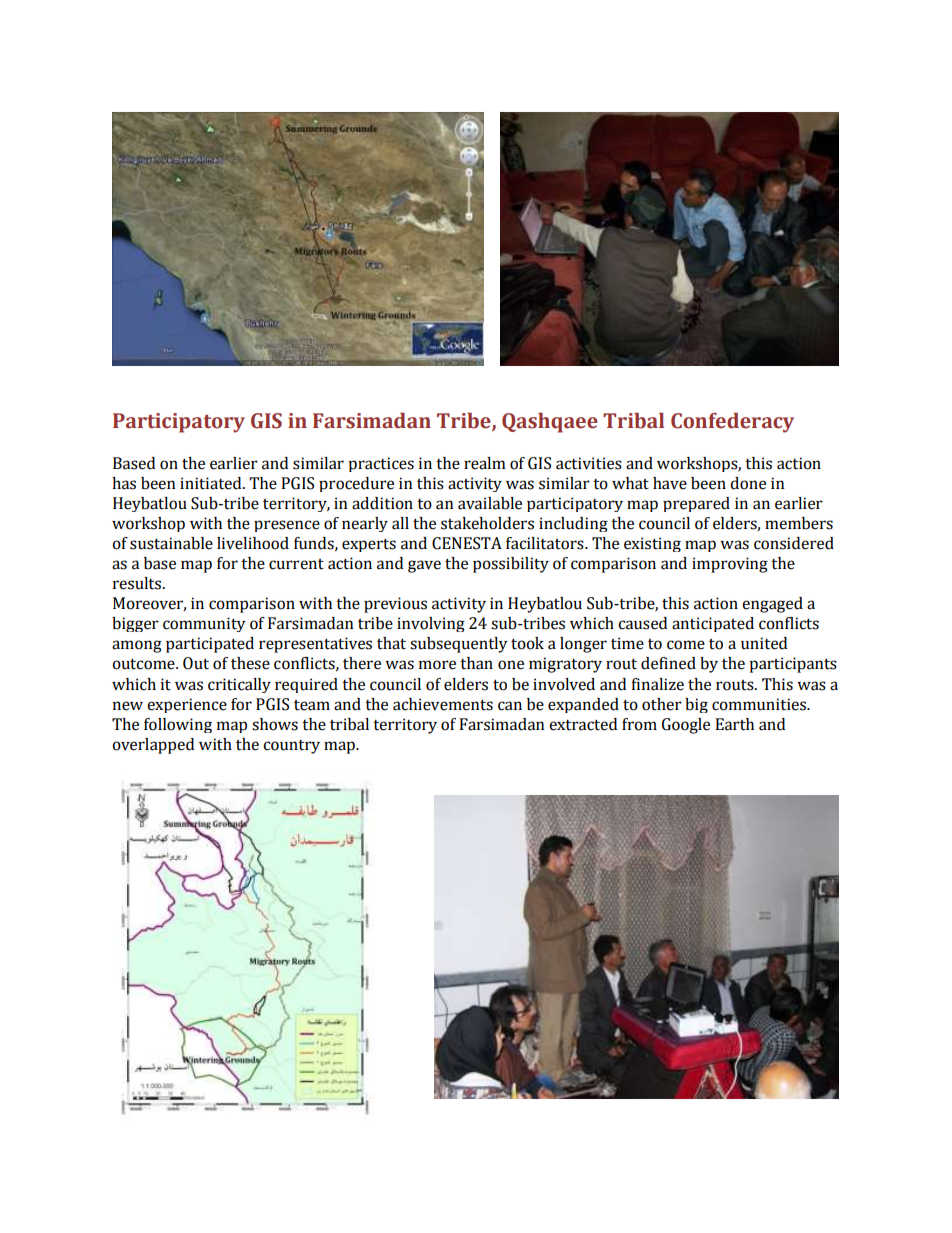 The image size is (952, 1233). What do you see at coordinates (178, 725) in the image?
I see `following` at bounding box center [178, 725].
